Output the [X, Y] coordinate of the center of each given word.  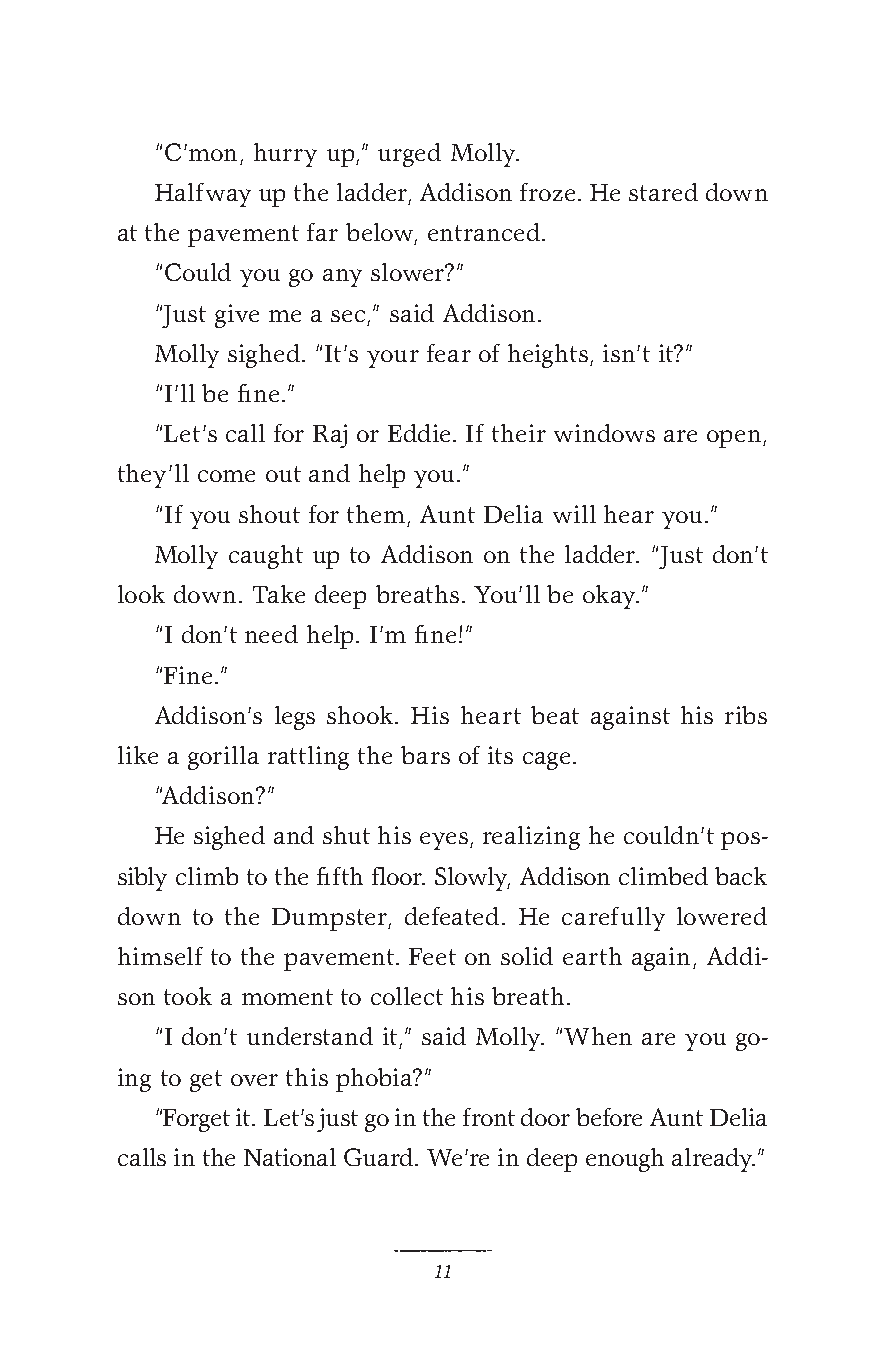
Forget [196, 1120]
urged [409, 155]
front [489, 1117]
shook [361, 715]
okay [611, 597]
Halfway [203, 195]
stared [663, 192]
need [271, 634]
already [713, 1160]
